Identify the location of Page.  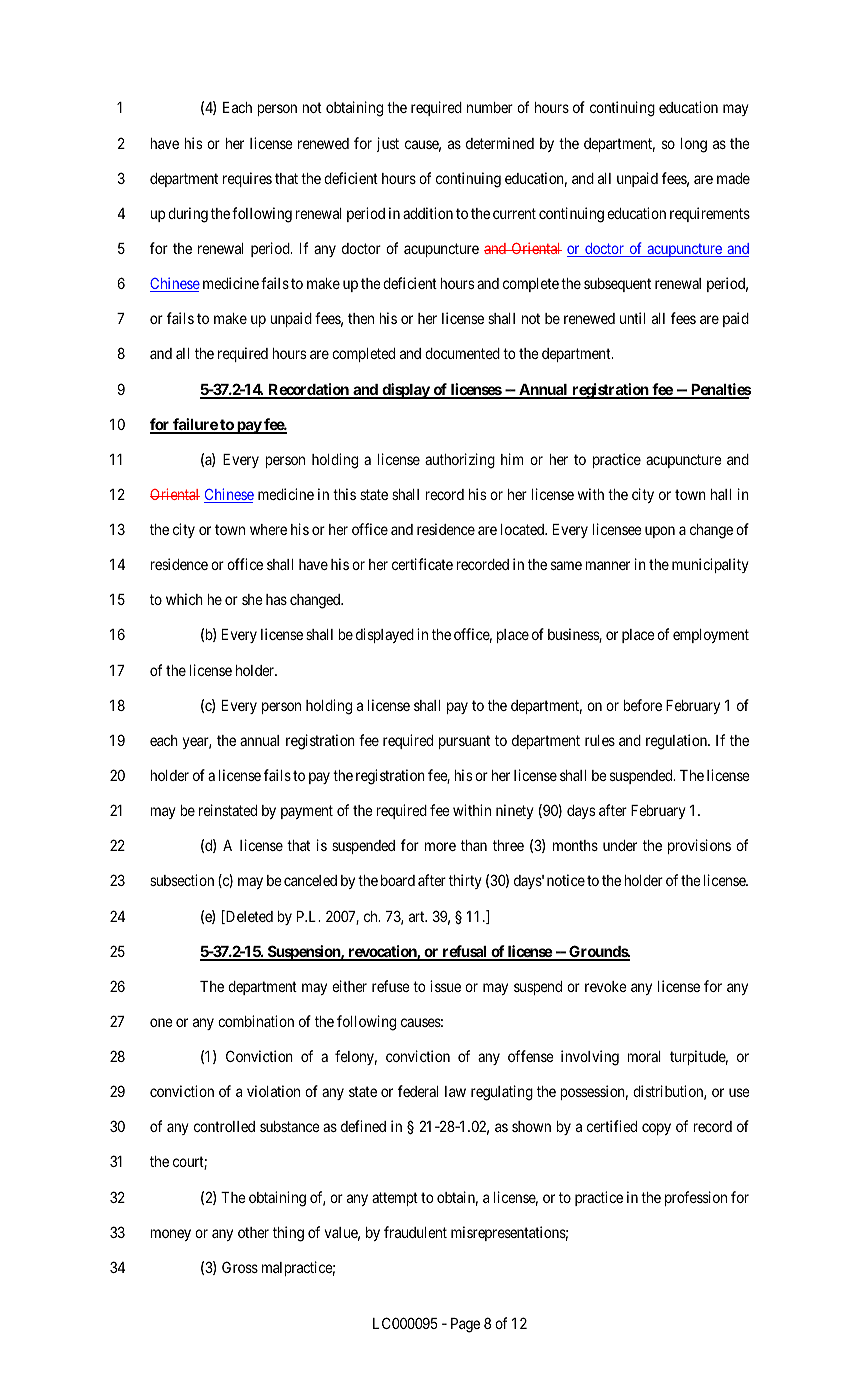
(465, 1325).
